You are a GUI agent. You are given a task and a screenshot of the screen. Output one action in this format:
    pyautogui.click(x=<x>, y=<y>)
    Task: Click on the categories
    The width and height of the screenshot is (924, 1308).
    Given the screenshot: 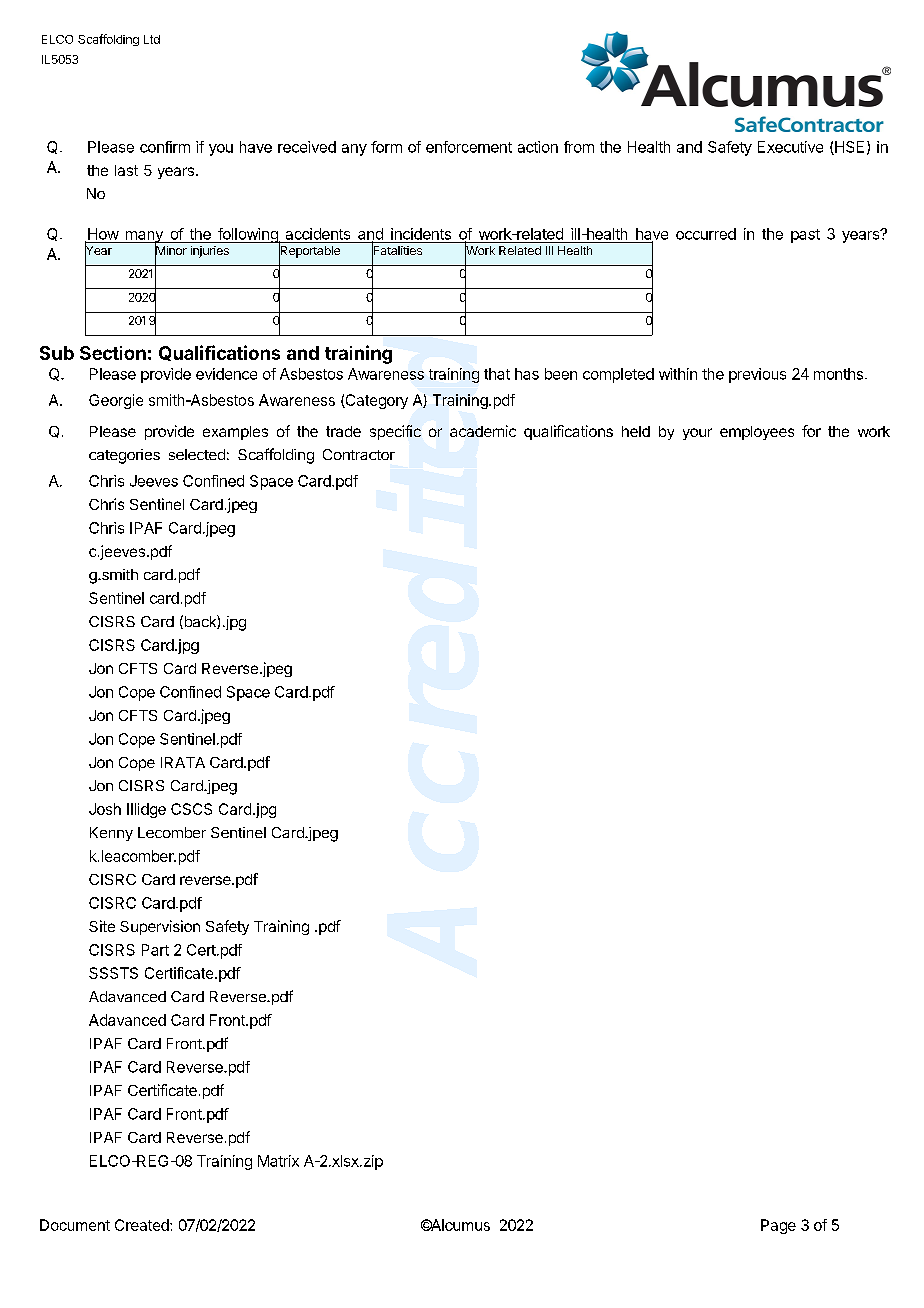 What is the action you would take?
    pyautogui.click(x=124, y=456)
